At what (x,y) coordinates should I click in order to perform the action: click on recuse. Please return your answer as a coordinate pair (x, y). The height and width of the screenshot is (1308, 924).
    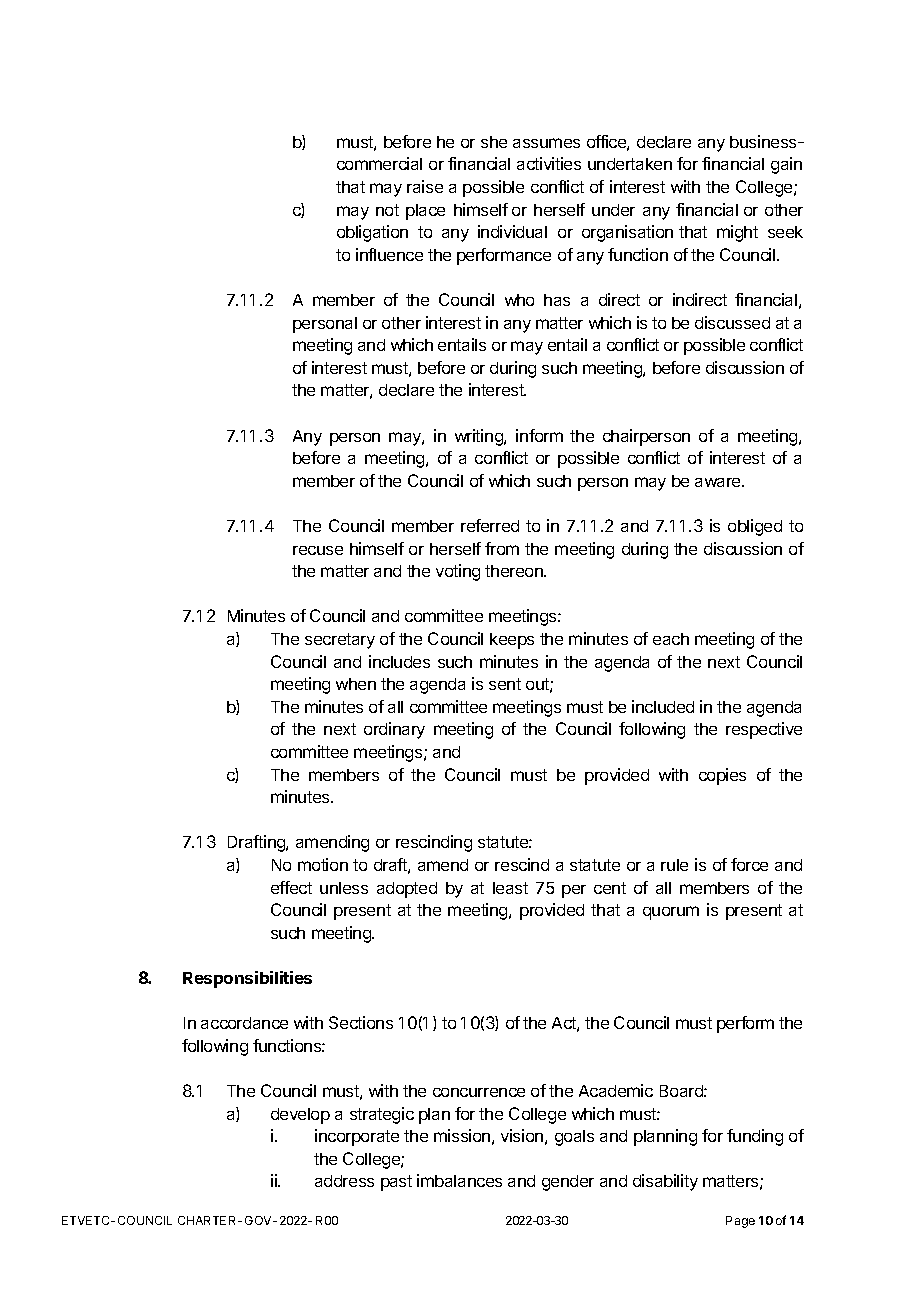
    Looking at the image, I should click on (318, 550).
